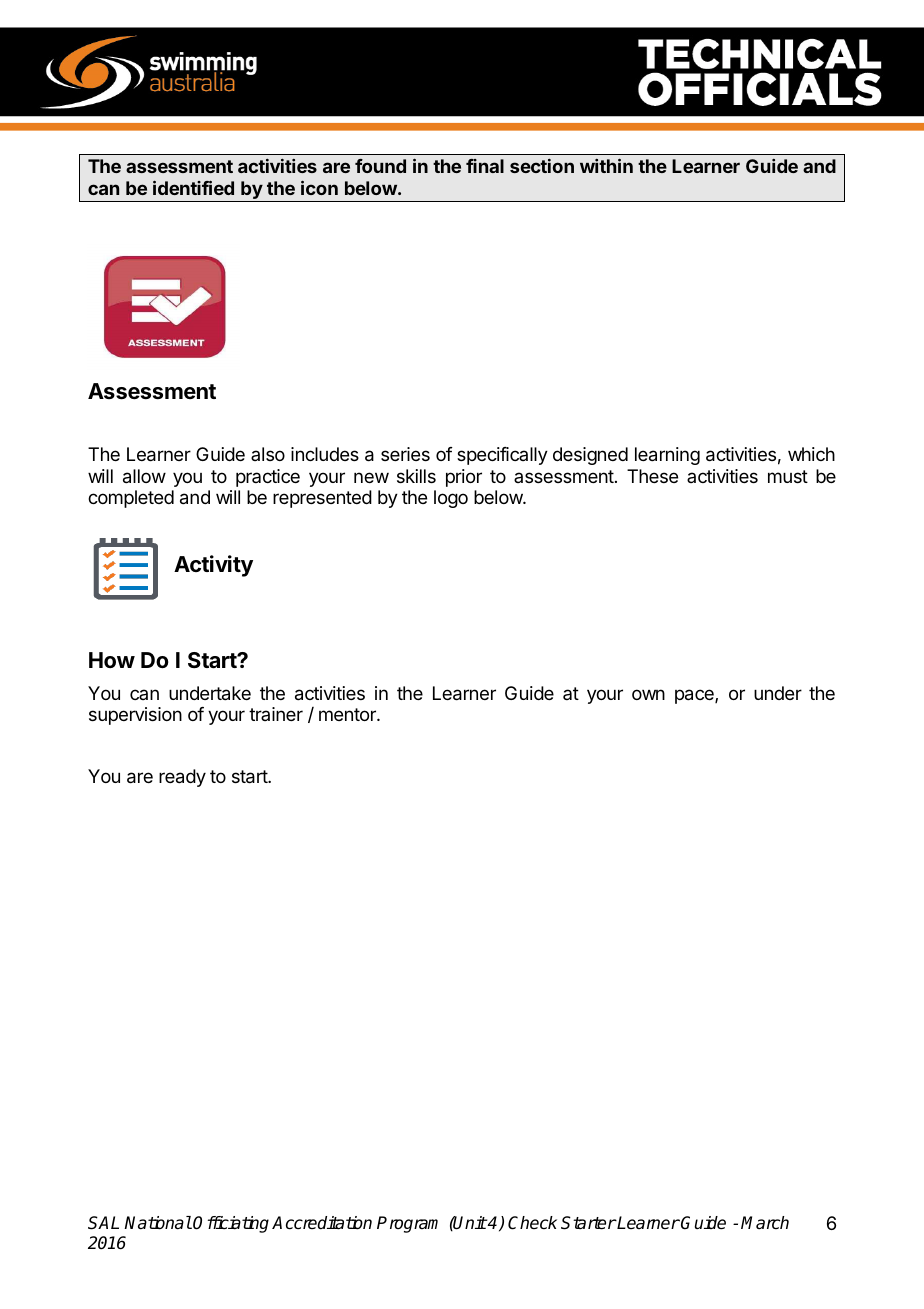  What do you see at coordinates (606, 165) in the screenshot?
I see `within` at bounding box center [606, 165].
